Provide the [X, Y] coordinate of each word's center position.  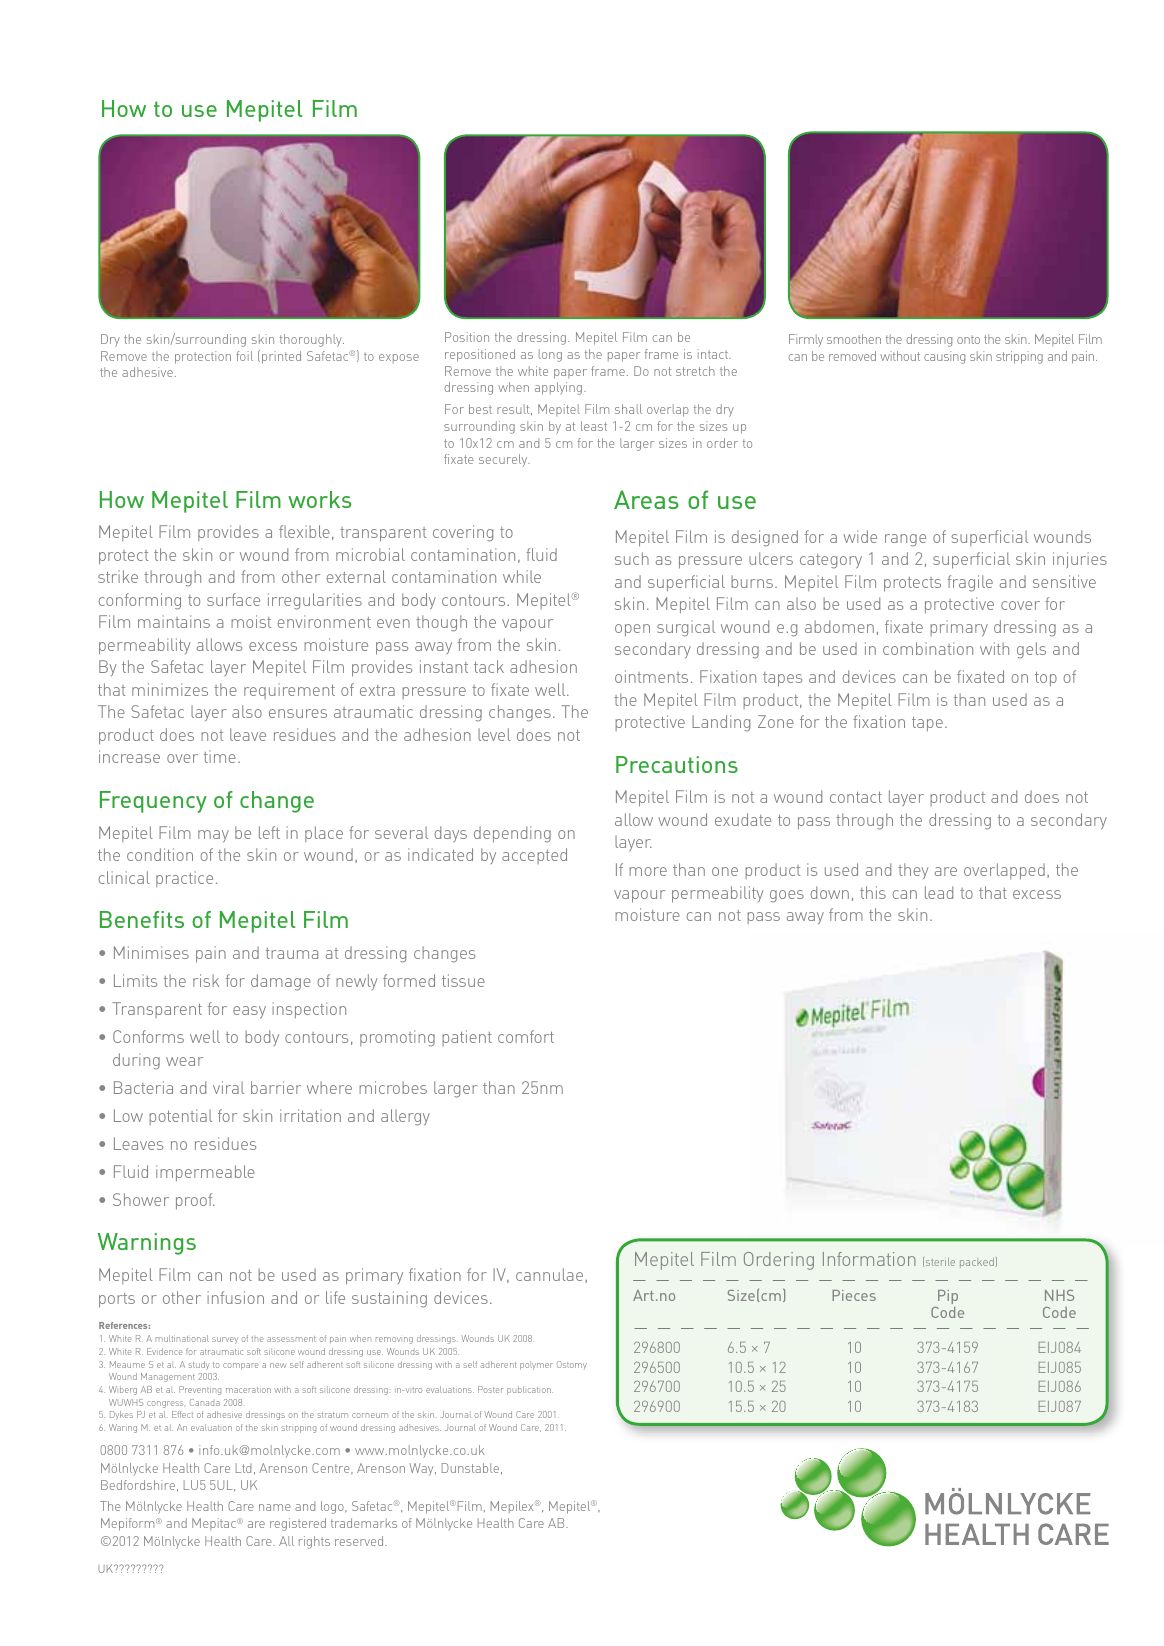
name [274, 1507]
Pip [948, 1297]
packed [977, 1263]
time [220, 756]
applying [560, 388]
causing [944, 357]
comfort [526, 1036]
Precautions [677, 764]
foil [244, 356]
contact [856, 797]
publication [530, 1390]
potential [180, 1117]
